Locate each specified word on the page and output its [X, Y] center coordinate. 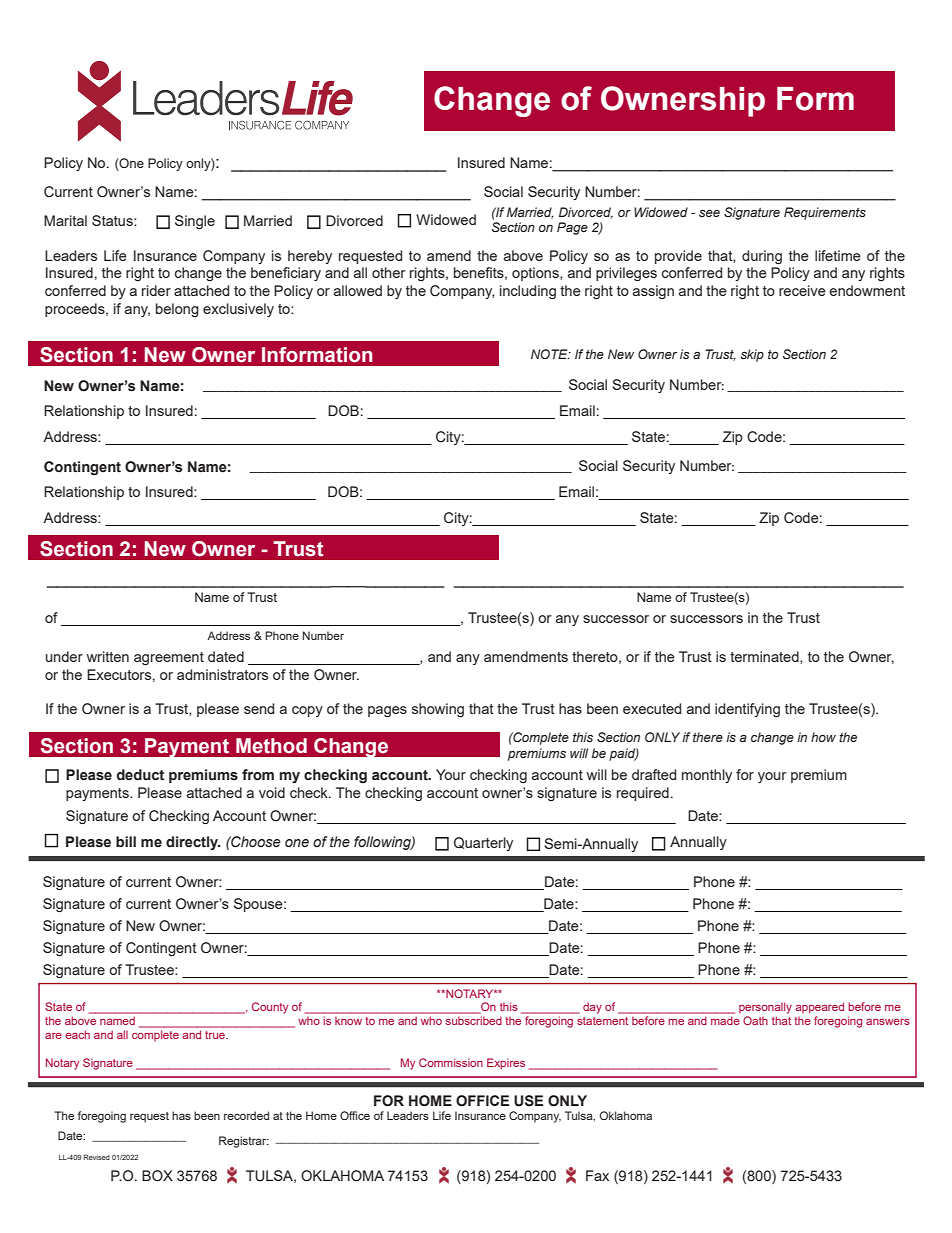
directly [193, 843]
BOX [157, 1176]
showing [438, 710]
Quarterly [483, 844]
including [528, 292]
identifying [747, 710]
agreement [169, 658]
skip [752, 355]
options [536, 274]
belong [177, 310]
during [762, 257]
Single [195, 222]
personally [765, 1008]
